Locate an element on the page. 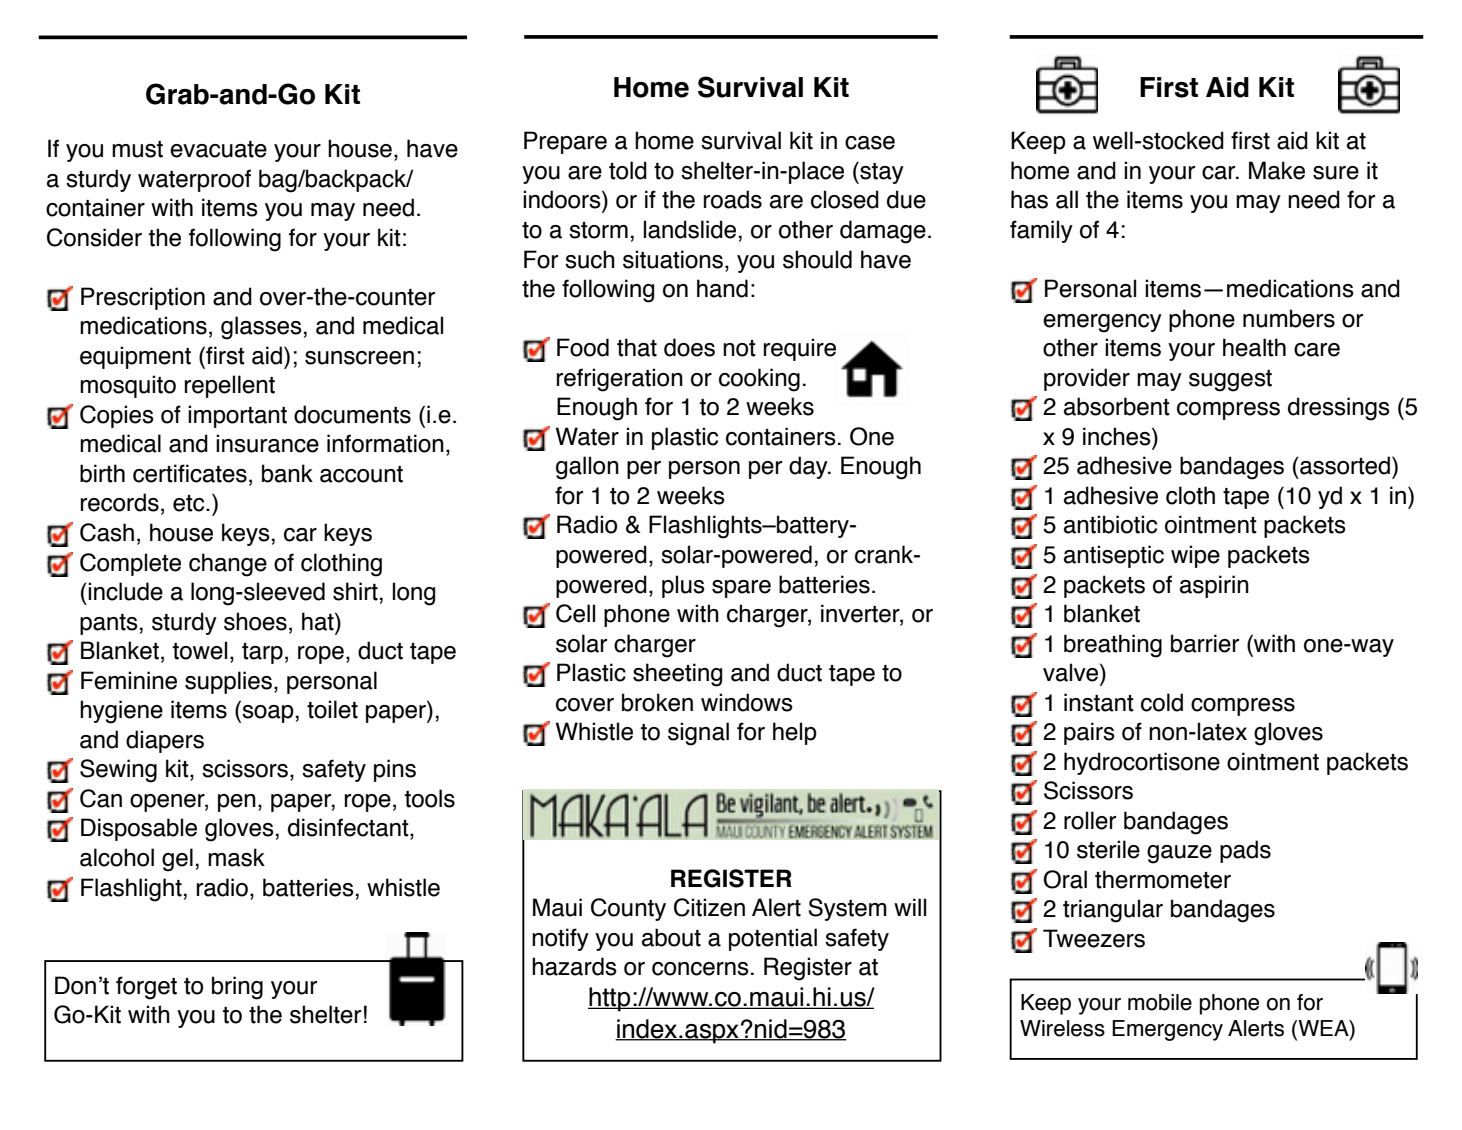 The width and height of the page is (1462, 1130). provider is located at coordinates (1087, 379).
